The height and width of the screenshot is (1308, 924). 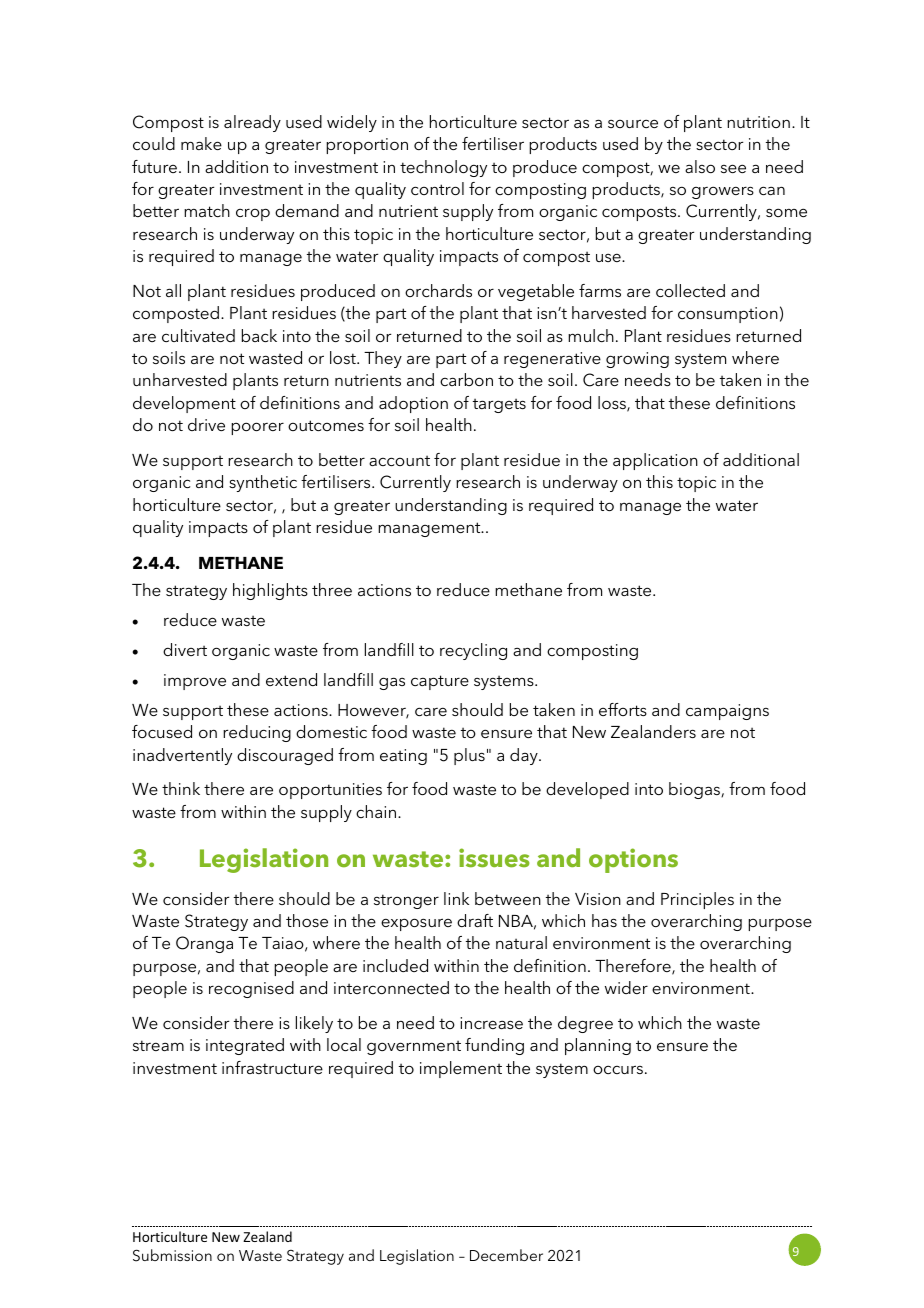 What do you see at coordinates (466, 379) in the screenshot?
I see `carbon` at bounding box center [466, 379].
